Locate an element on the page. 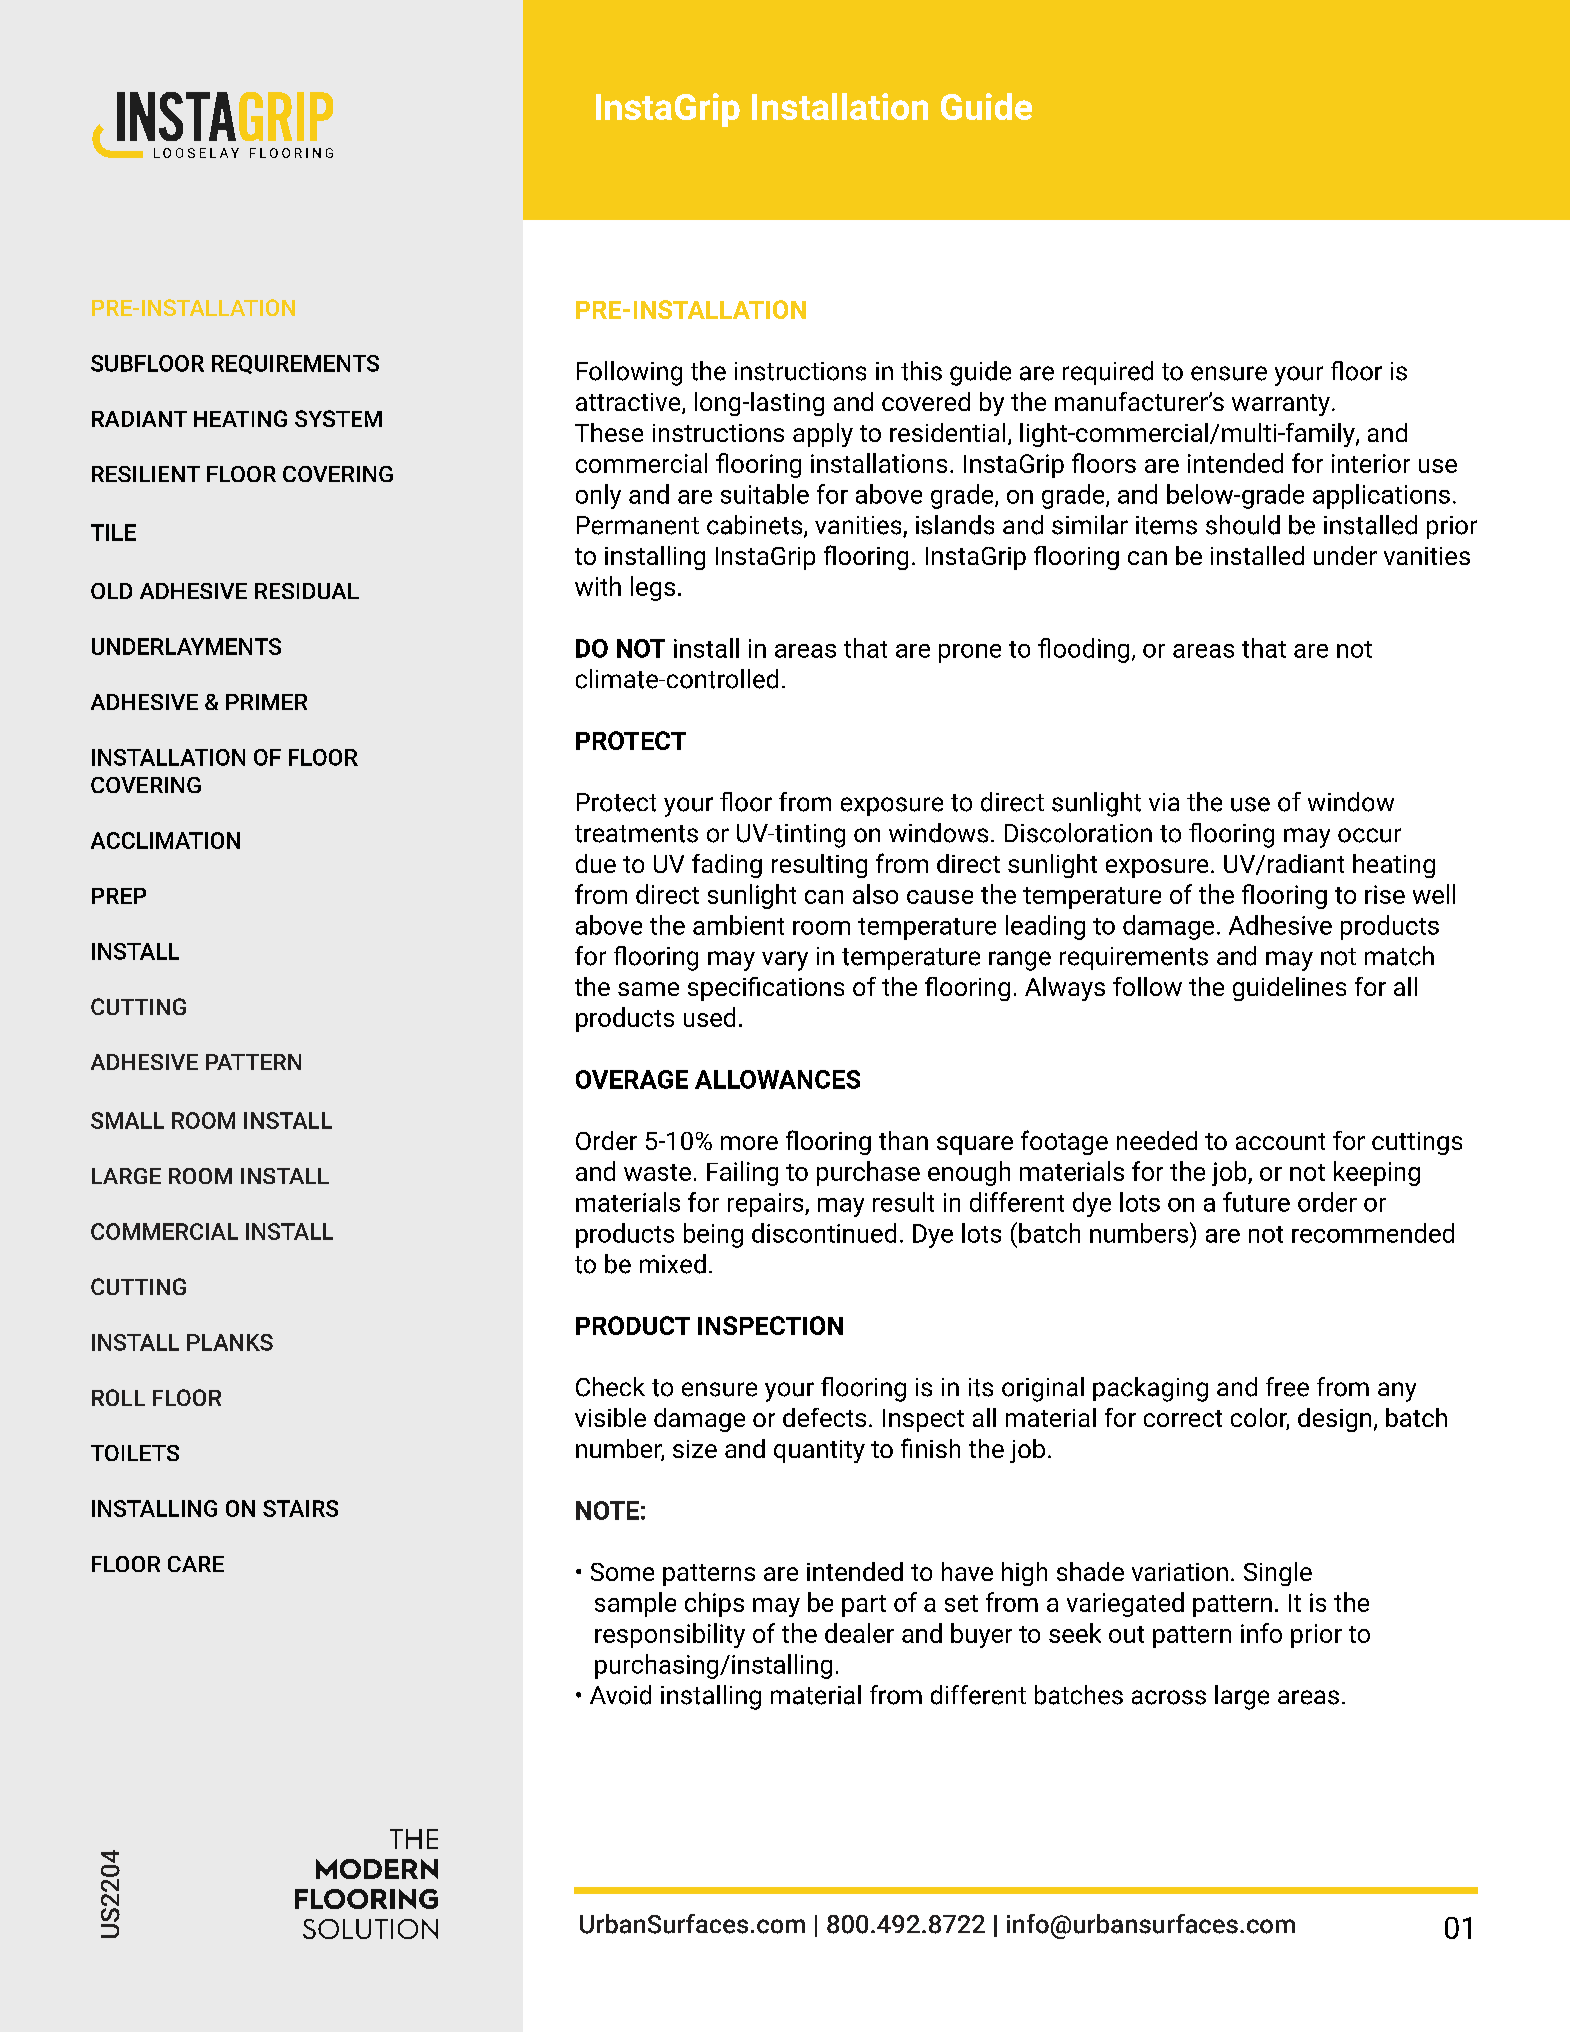  warranty is located at coordinates (1281, 405).
